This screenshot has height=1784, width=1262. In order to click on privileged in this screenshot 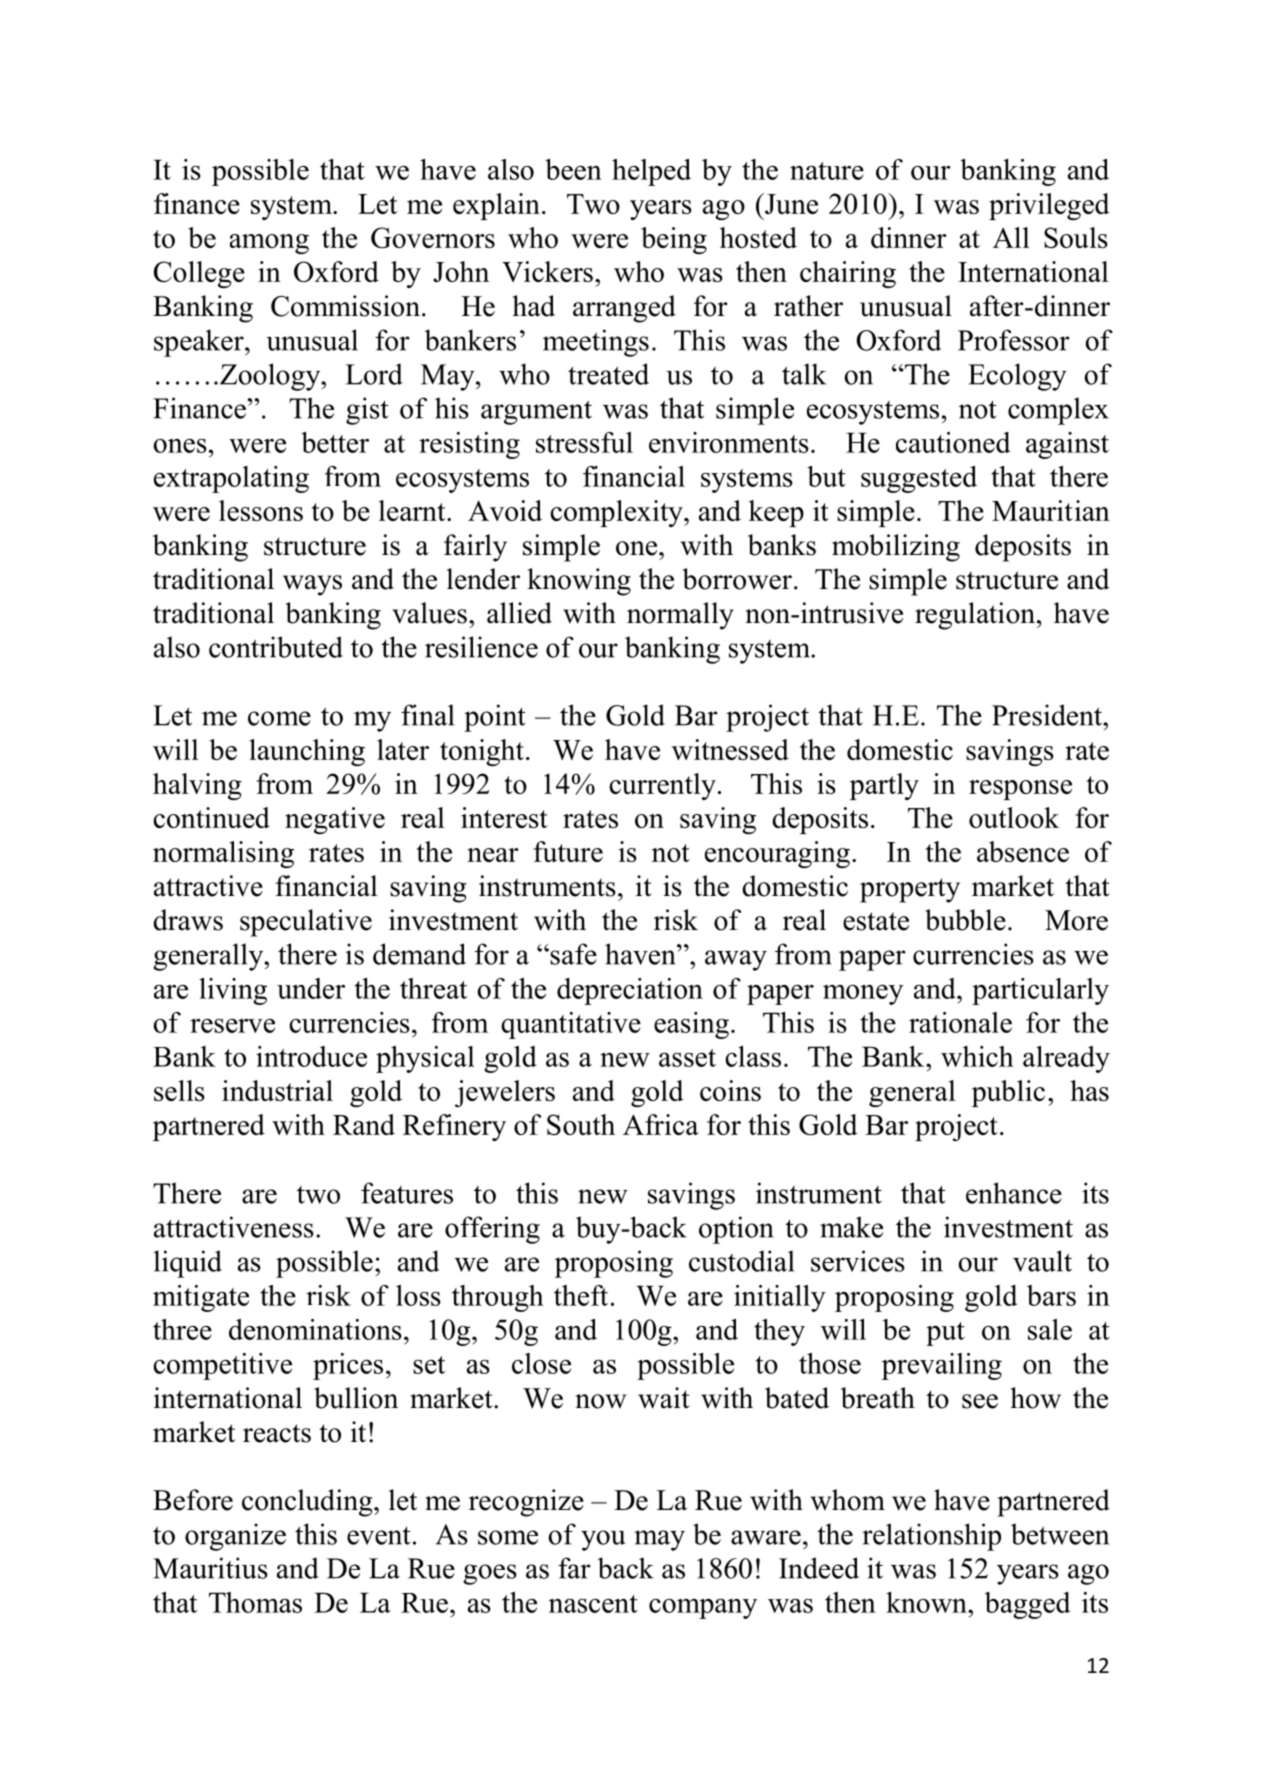, I will do `click(1049, 206)`.
